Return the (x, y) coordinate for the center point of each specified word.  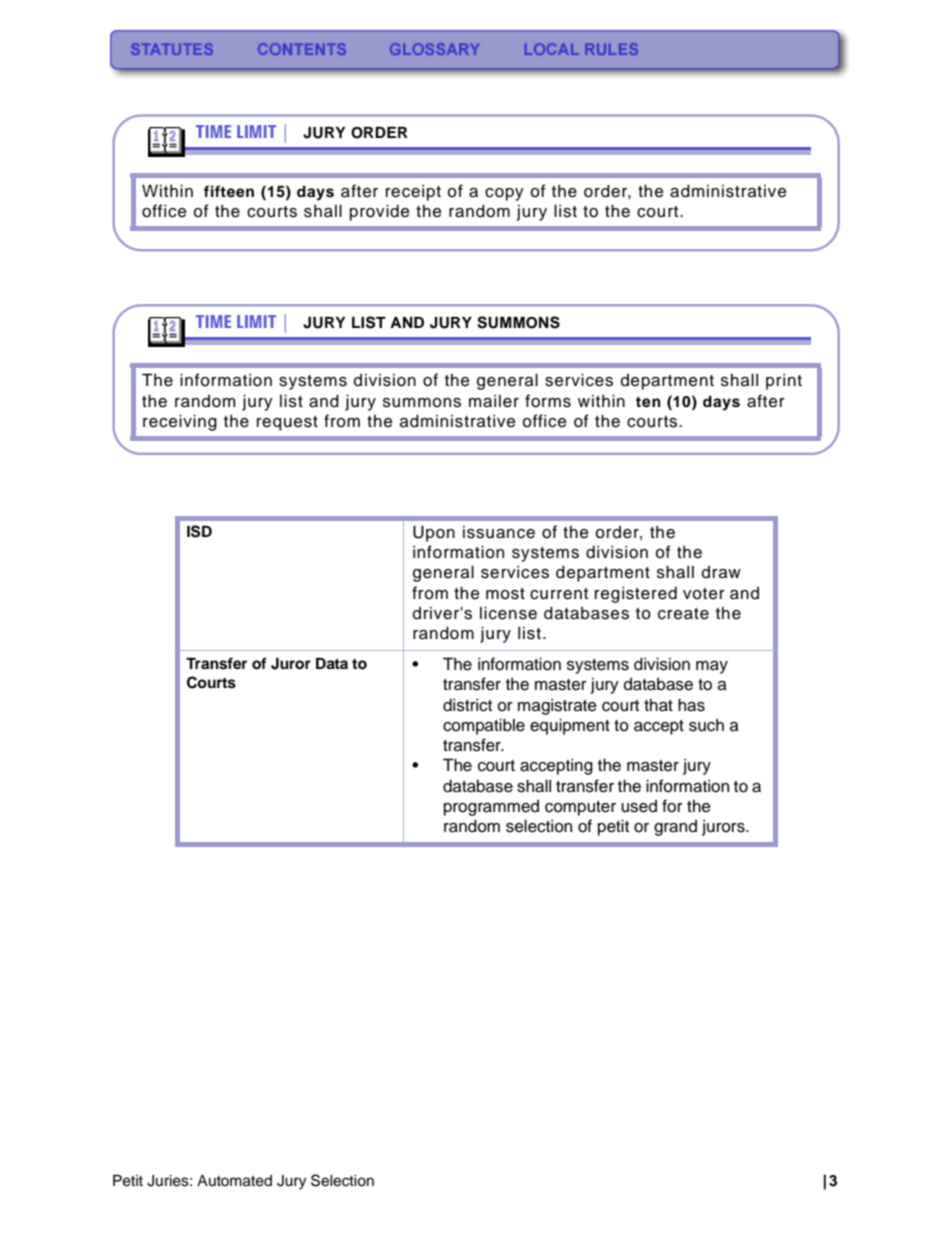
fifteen (229, 191)
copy (504, 194)
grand (675, 828)
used (639, 806)
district (467, 705)
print (784, 381)
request (287, 423)
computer (580, 808)
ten (648, 402)
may (712, 667)
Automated (234, 1181)
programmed (491, 808)
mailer (494, 401)
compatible (484, 726)
